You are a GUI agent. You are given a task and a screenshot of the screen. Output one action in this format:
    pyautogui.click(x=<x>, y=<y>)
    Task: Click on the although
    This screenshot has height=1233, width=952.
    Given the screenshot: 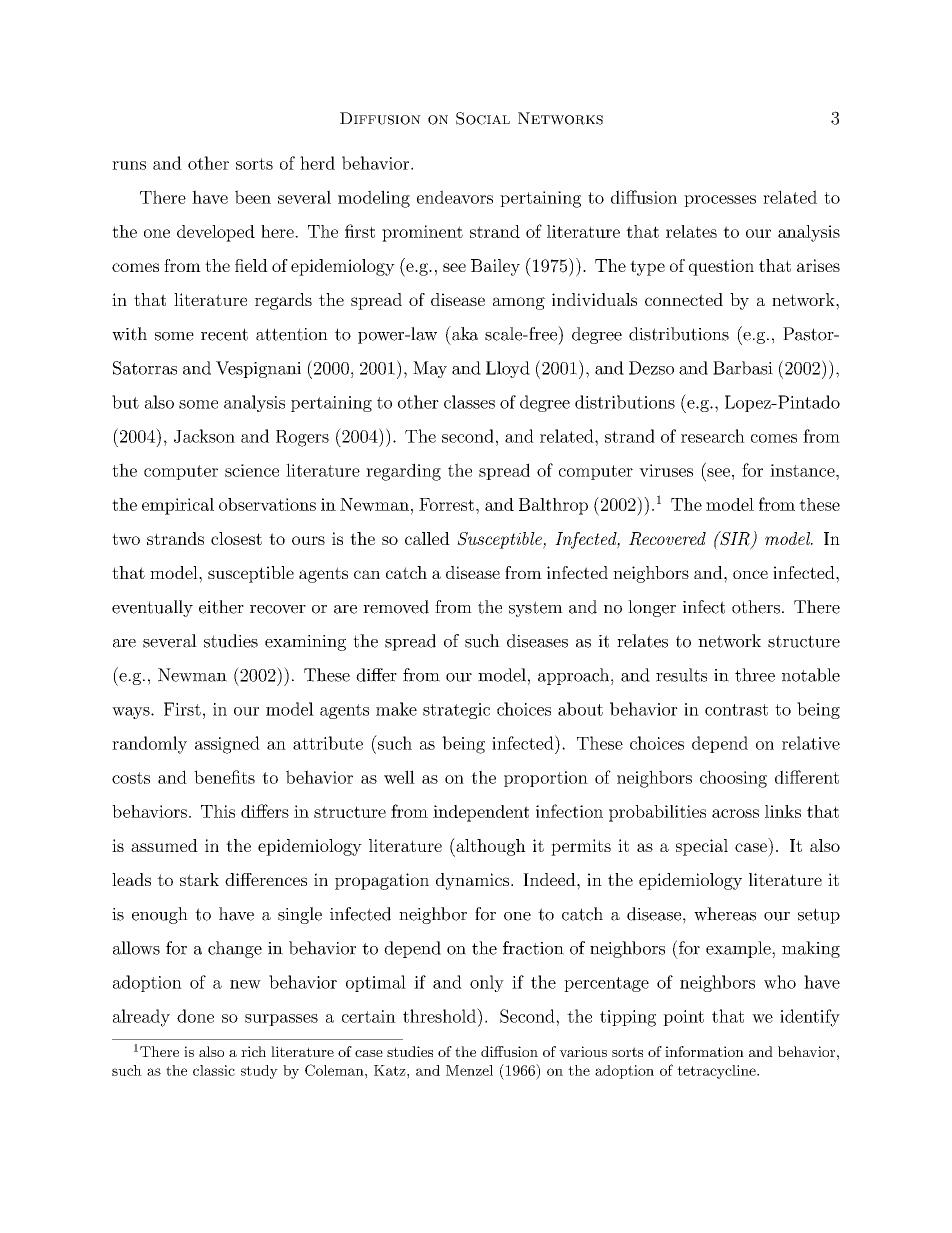 What is the action you would take?
    pyautogui.click(x=490, y=847)
